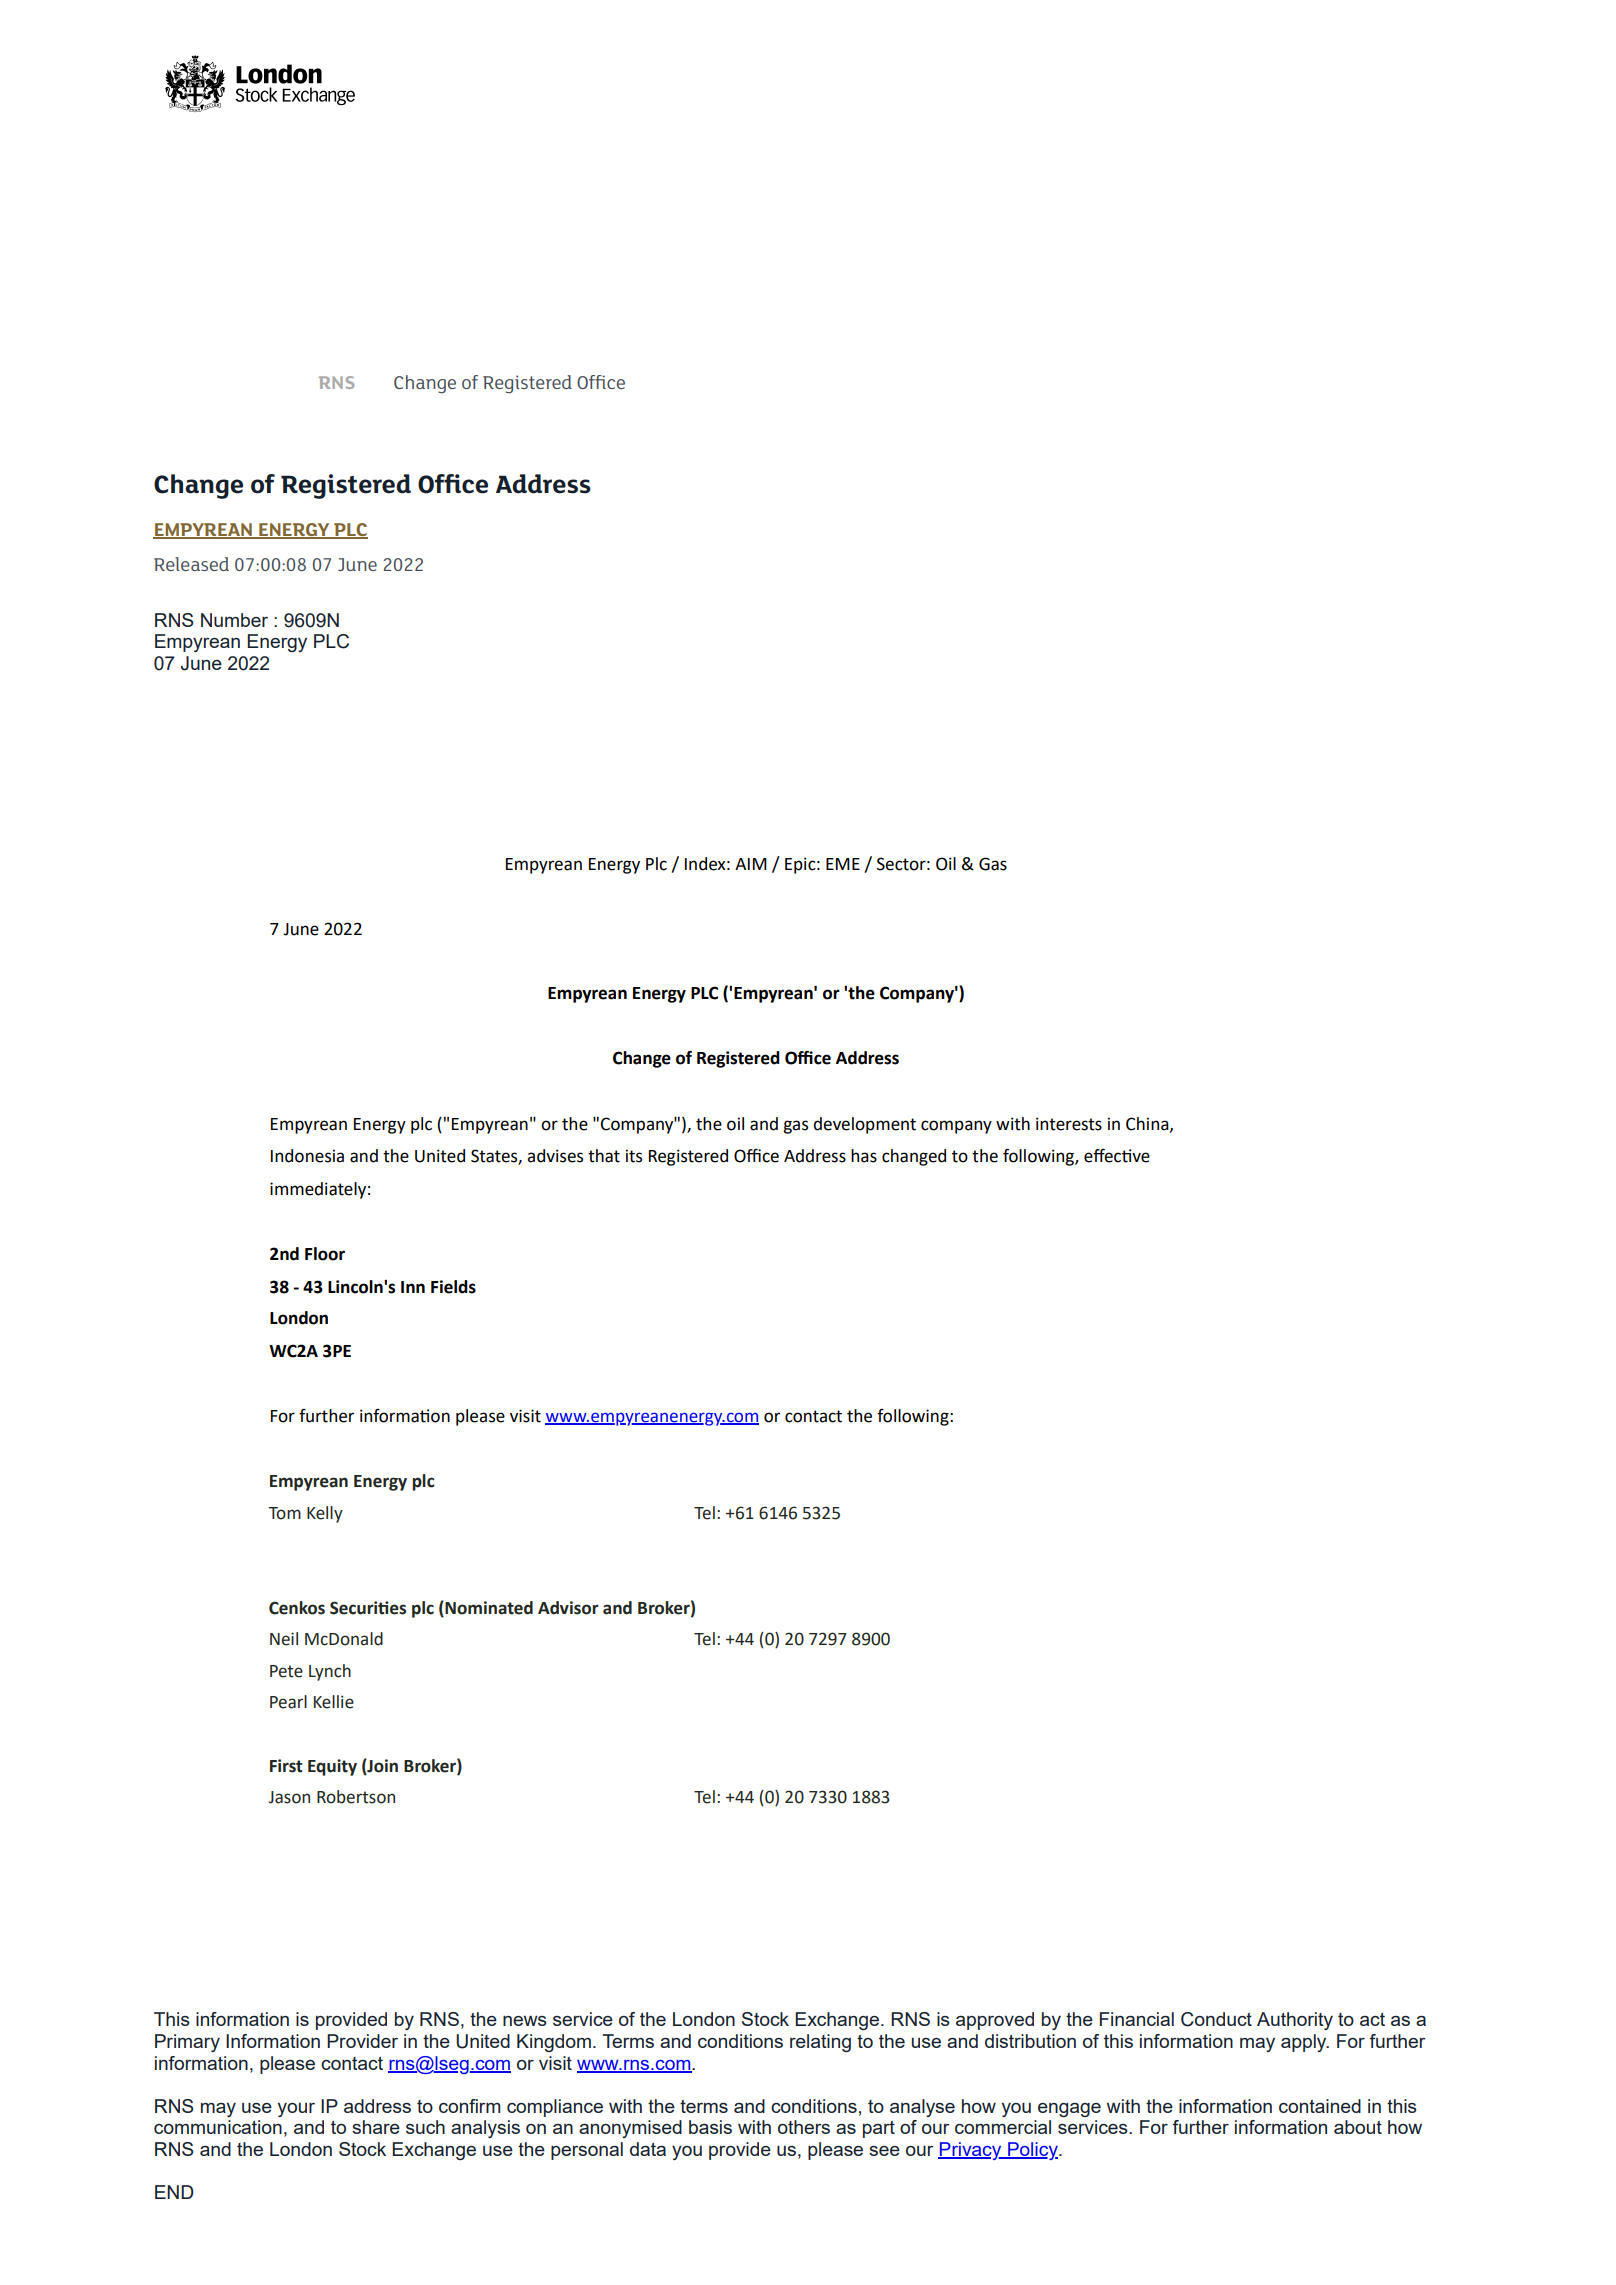 The image size is (1616, 2285). What do you see at coordinates (804, 2127) in the image?
I see `others` at bounding box center [804, 2127].
